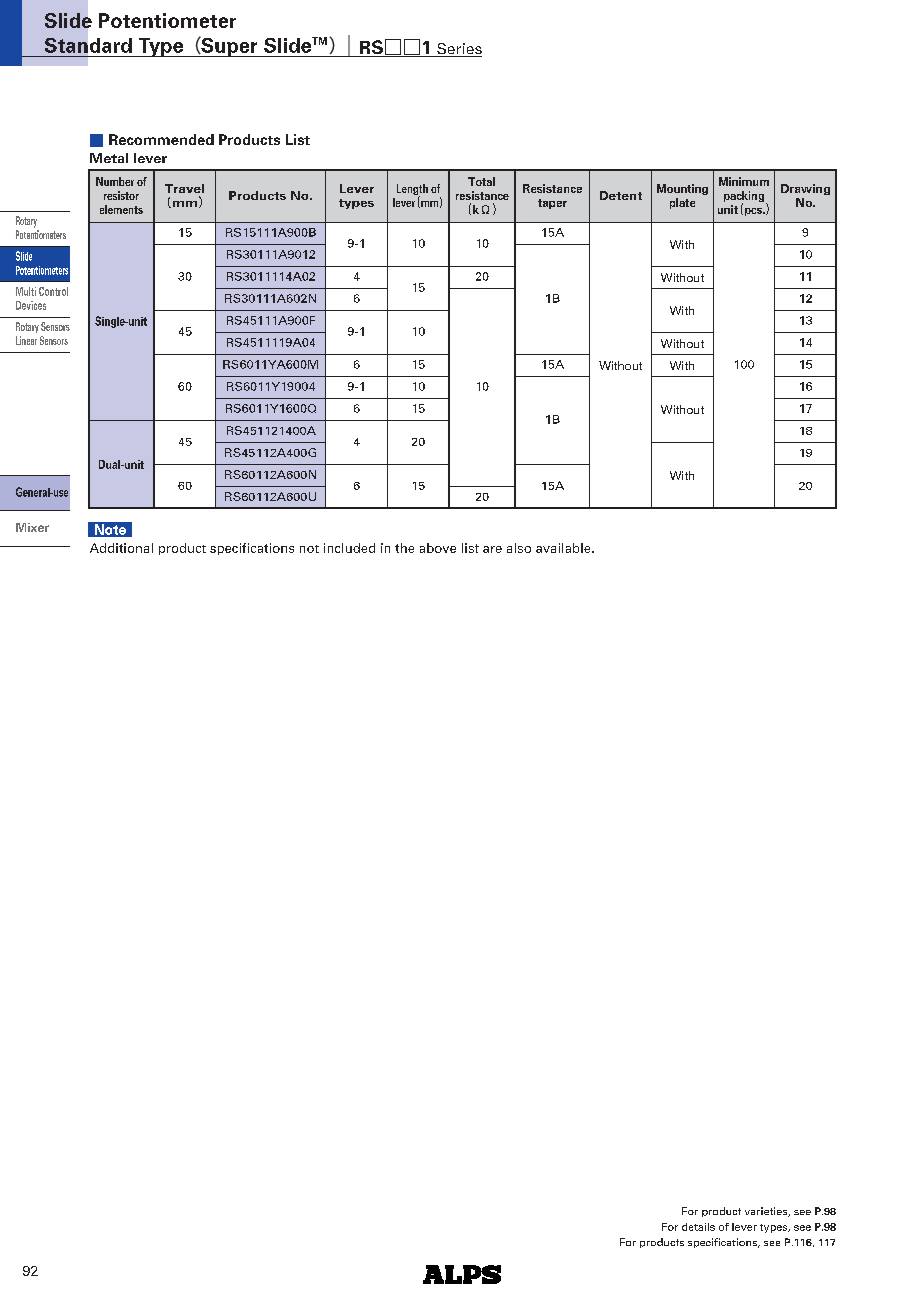 Image resolution: width=924 pixels, height=1308 pixels. I want to click on available, so click(564, 548).
